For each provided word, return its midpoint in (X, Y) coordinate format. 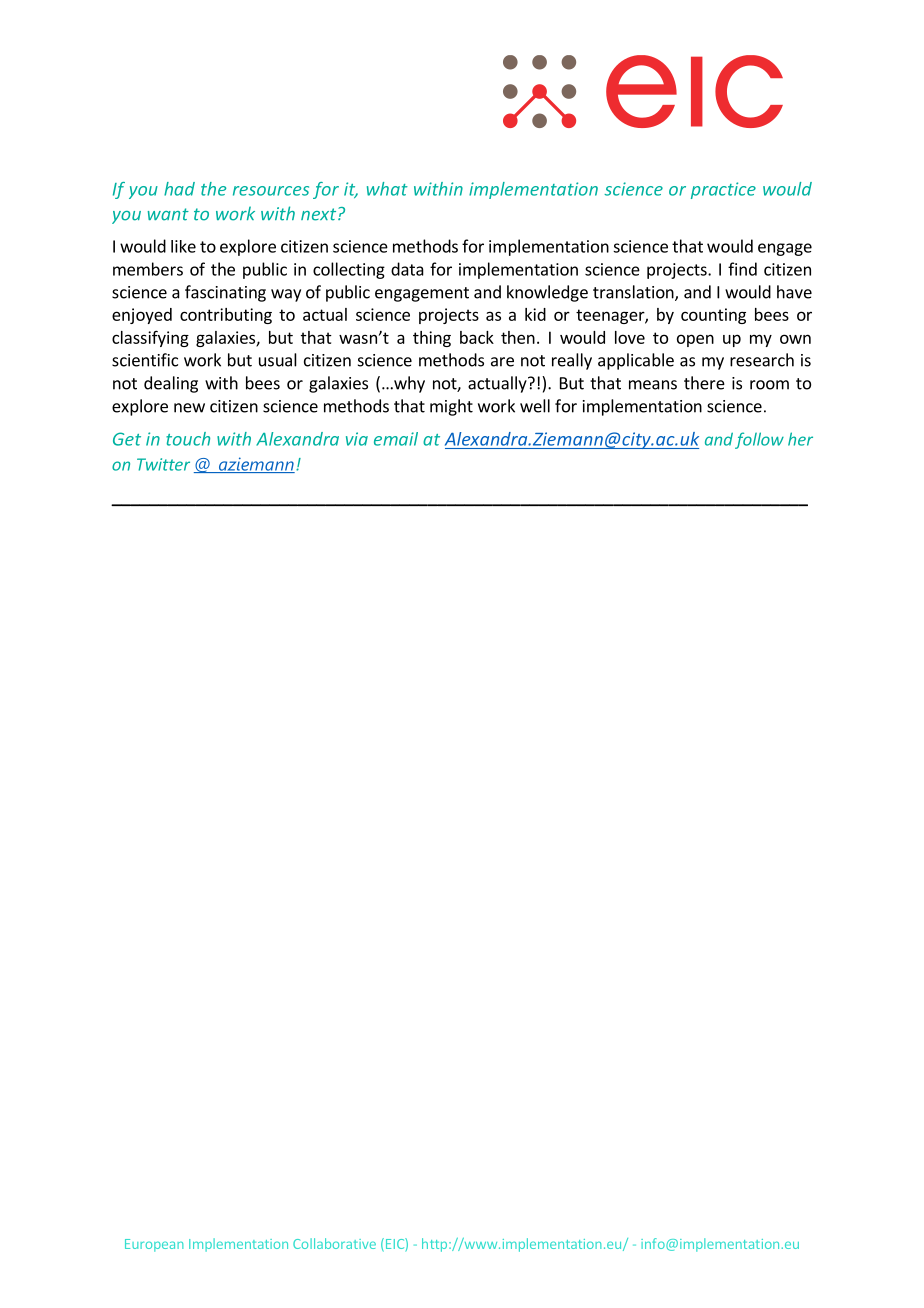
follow (759, 440)
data (407, 269)
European (154, 1245)
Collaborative (334, 1243)
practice (723, 190)
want (168, 214)
